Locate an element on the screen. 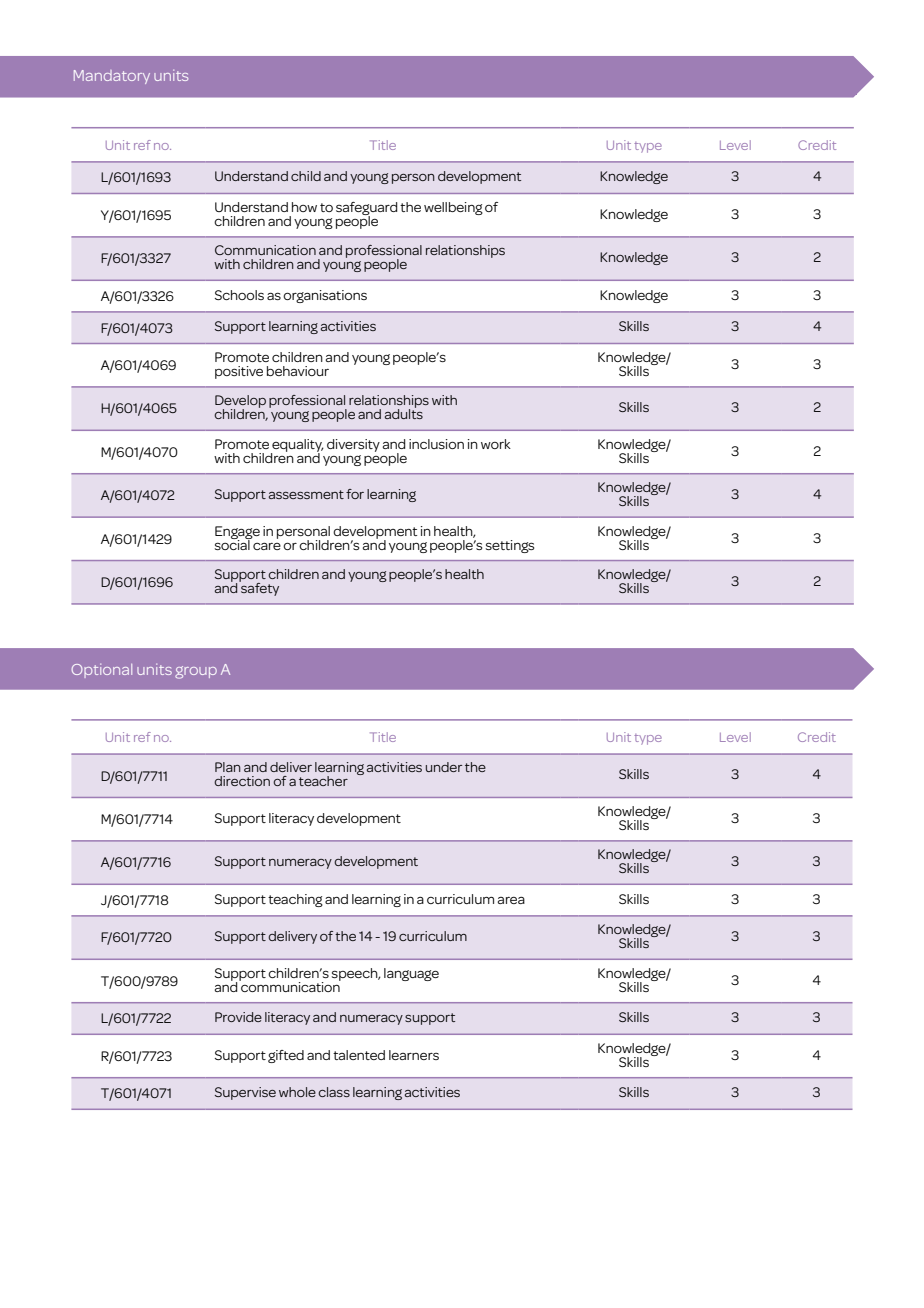 The height and width of the screenshot is (1308, 924). settings is located at coordinates (510, 546).
